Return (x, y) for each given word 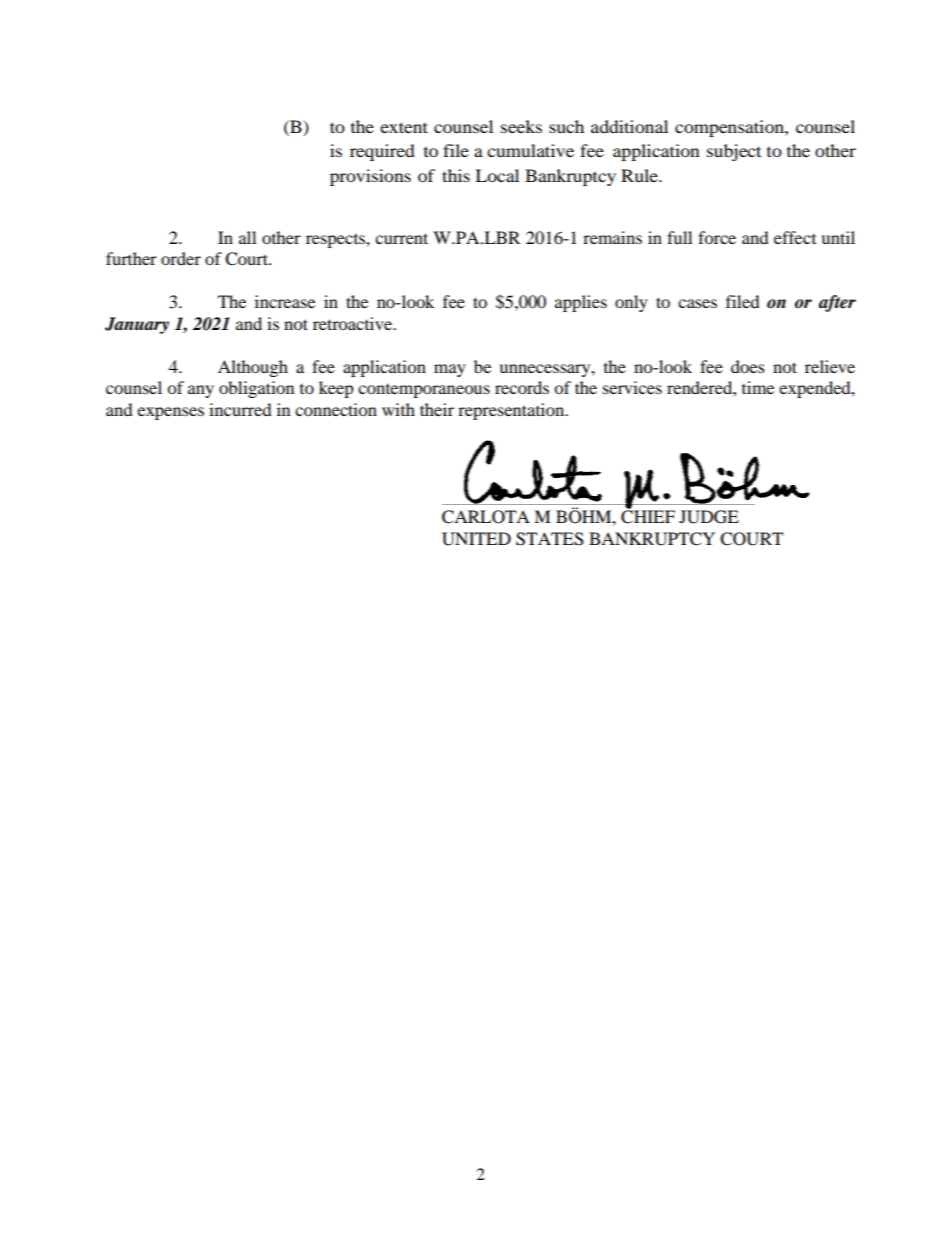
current (401, 238)
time (758, 387)
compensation (730, 128)
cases (697, 303)
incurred (240, 409)
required (382, 152)
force (717, 237)
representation (512, 411)
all (247, 237)
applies (581, 303)
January (137, 325)
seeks (521, 126)
